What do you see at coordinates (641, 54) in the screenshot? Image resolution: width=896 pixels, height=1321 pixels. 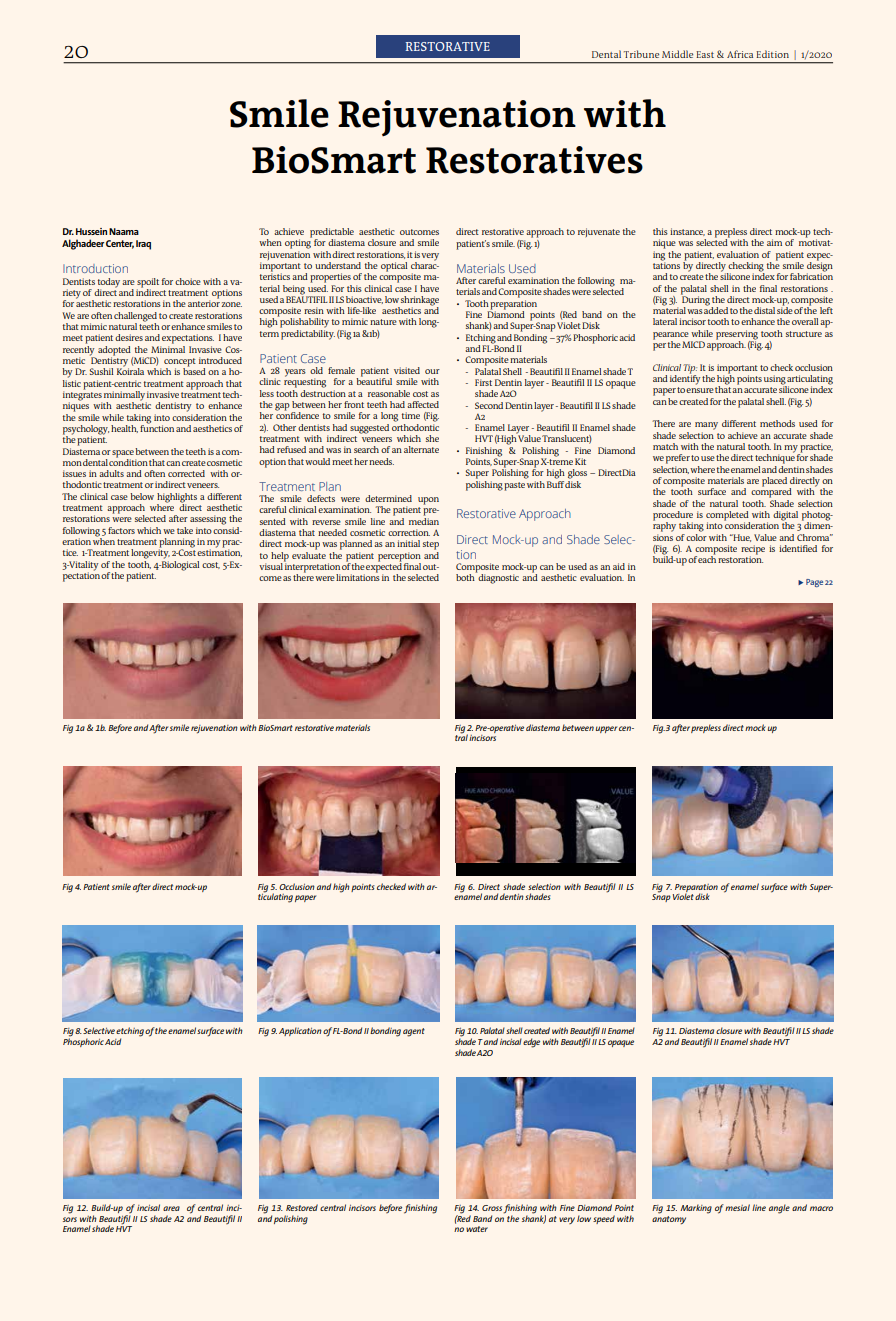 I see `Tribune` at bounding box center [641, 54].
